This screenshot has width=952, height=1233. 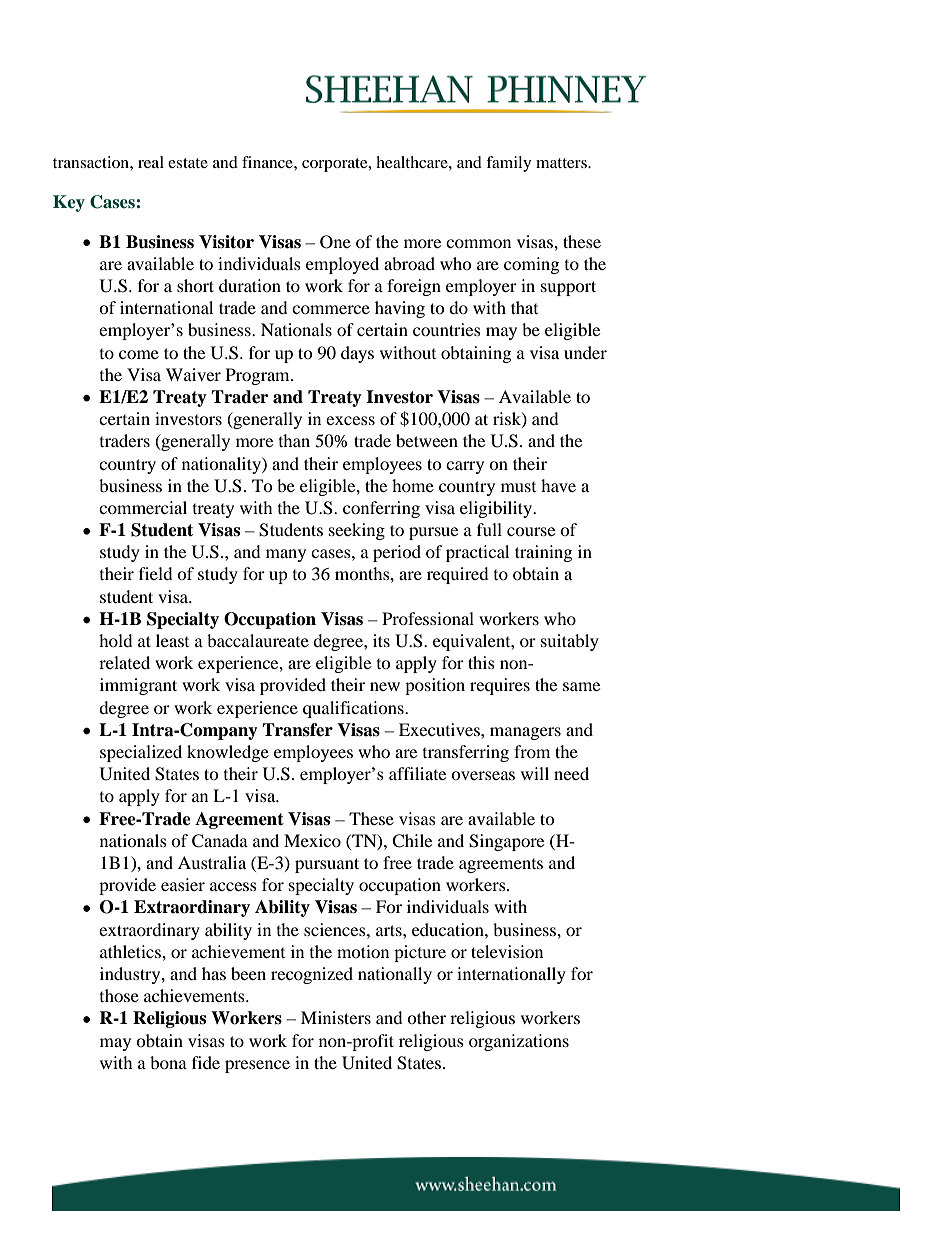 I want to click on real, so click(x=151, y=162).
